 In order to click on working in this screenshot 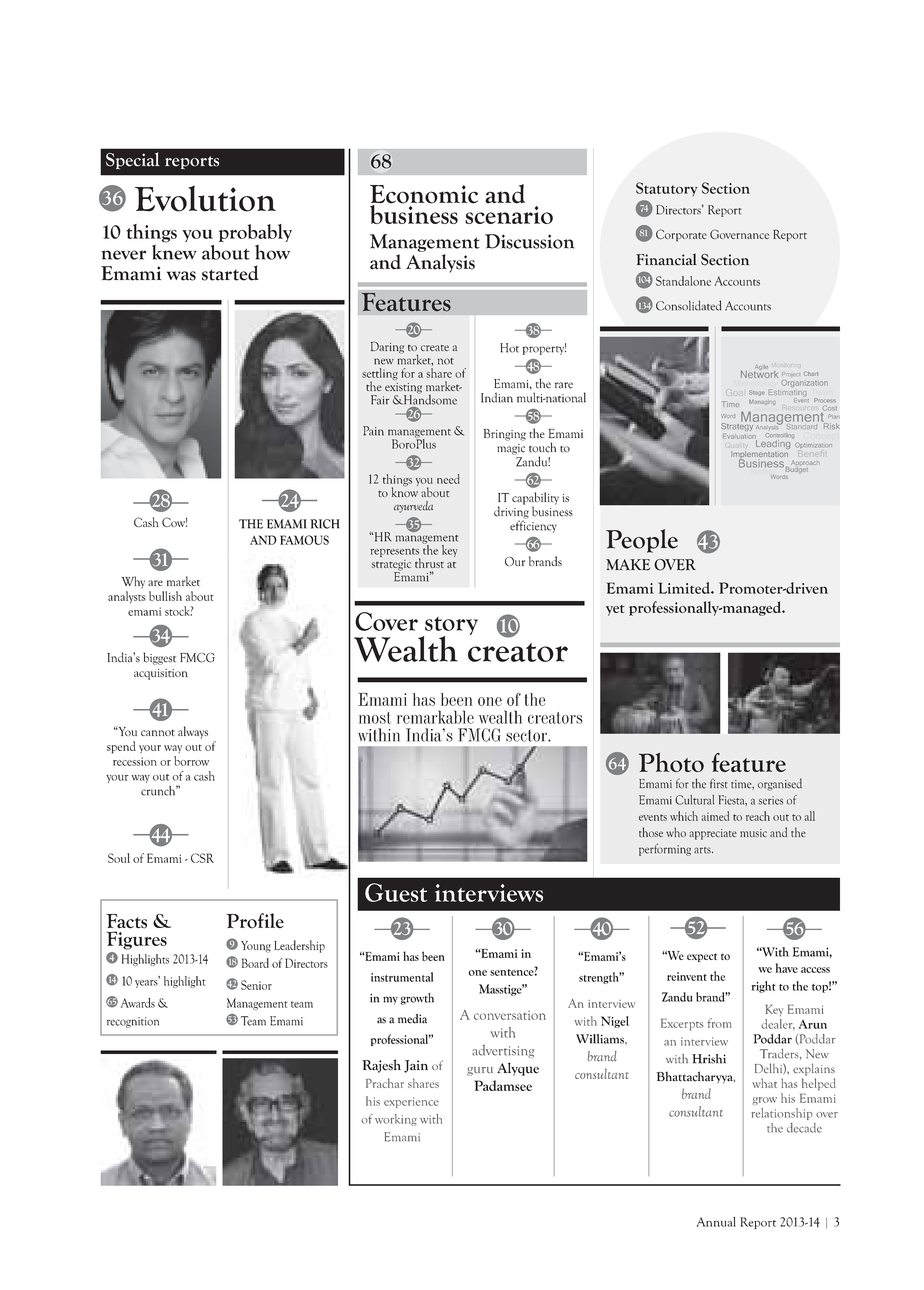, I will do `click(396, 1120)`.
